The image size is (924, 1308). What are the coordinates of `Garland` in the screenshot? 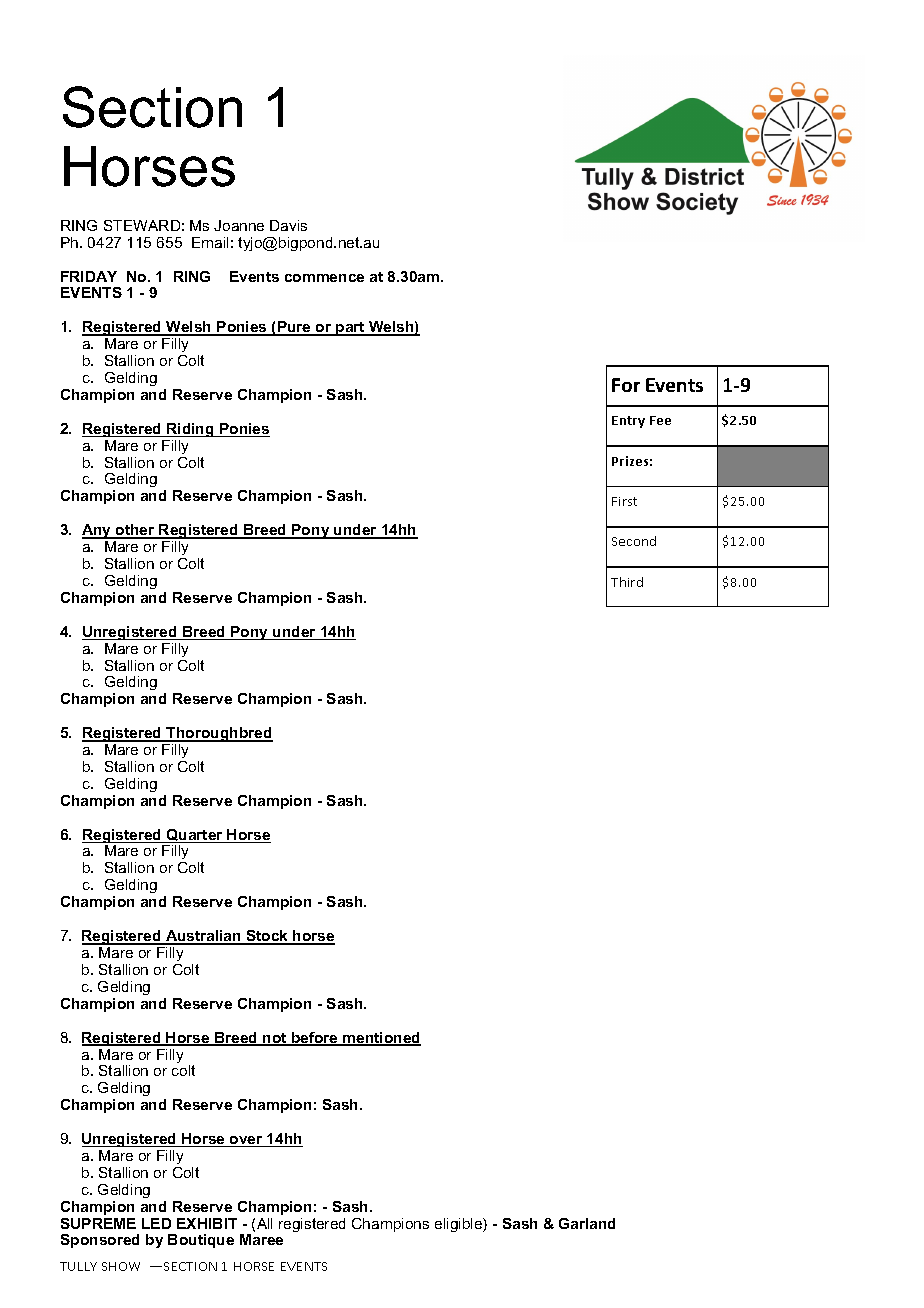 It's located at (587, 1223).
